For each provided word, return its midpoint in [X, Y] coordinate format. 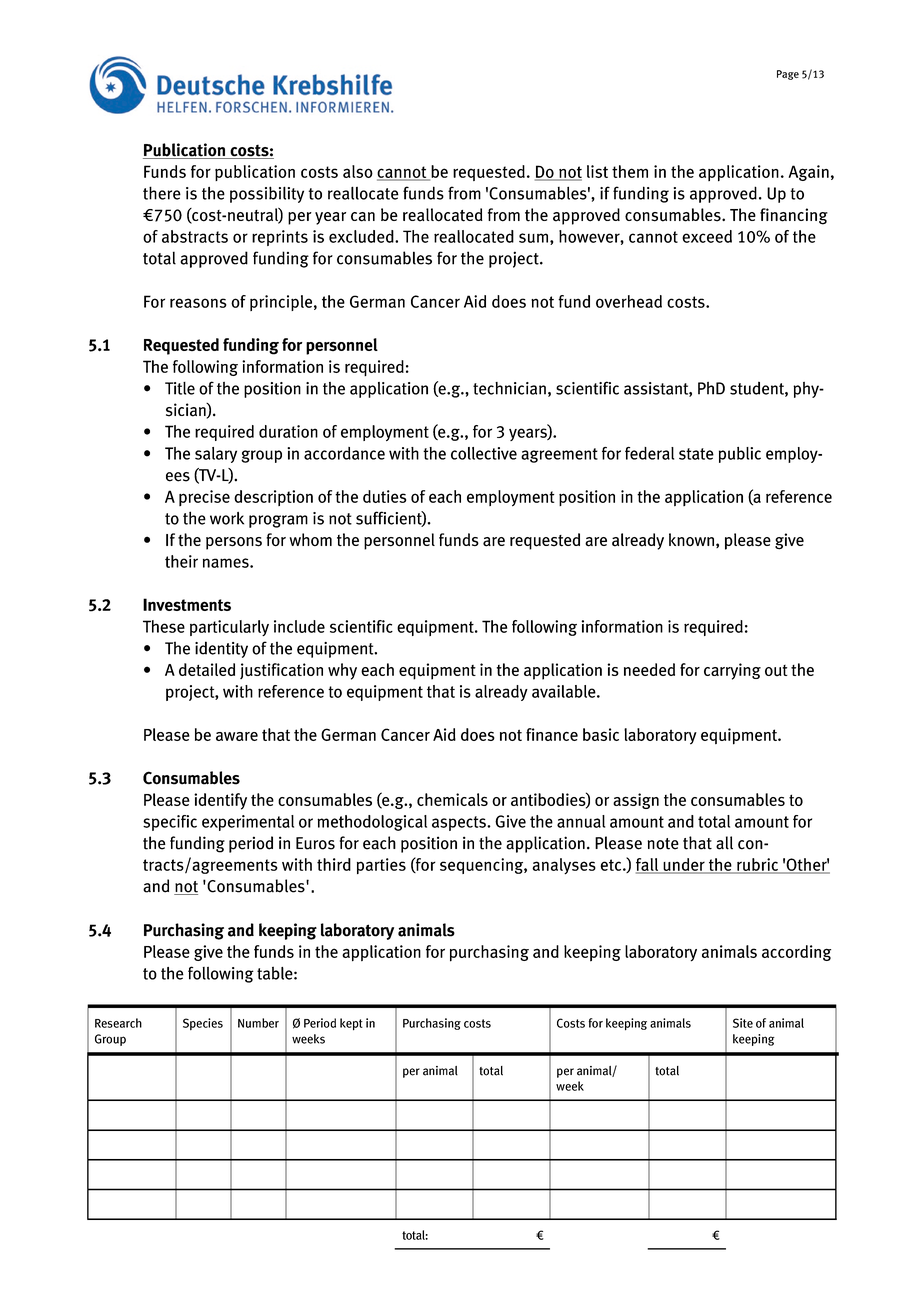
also [358, 171]
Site [743, 1023]
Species [203, 1024]
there [162, 193]
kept [351, 1024]
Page [788, 75]
